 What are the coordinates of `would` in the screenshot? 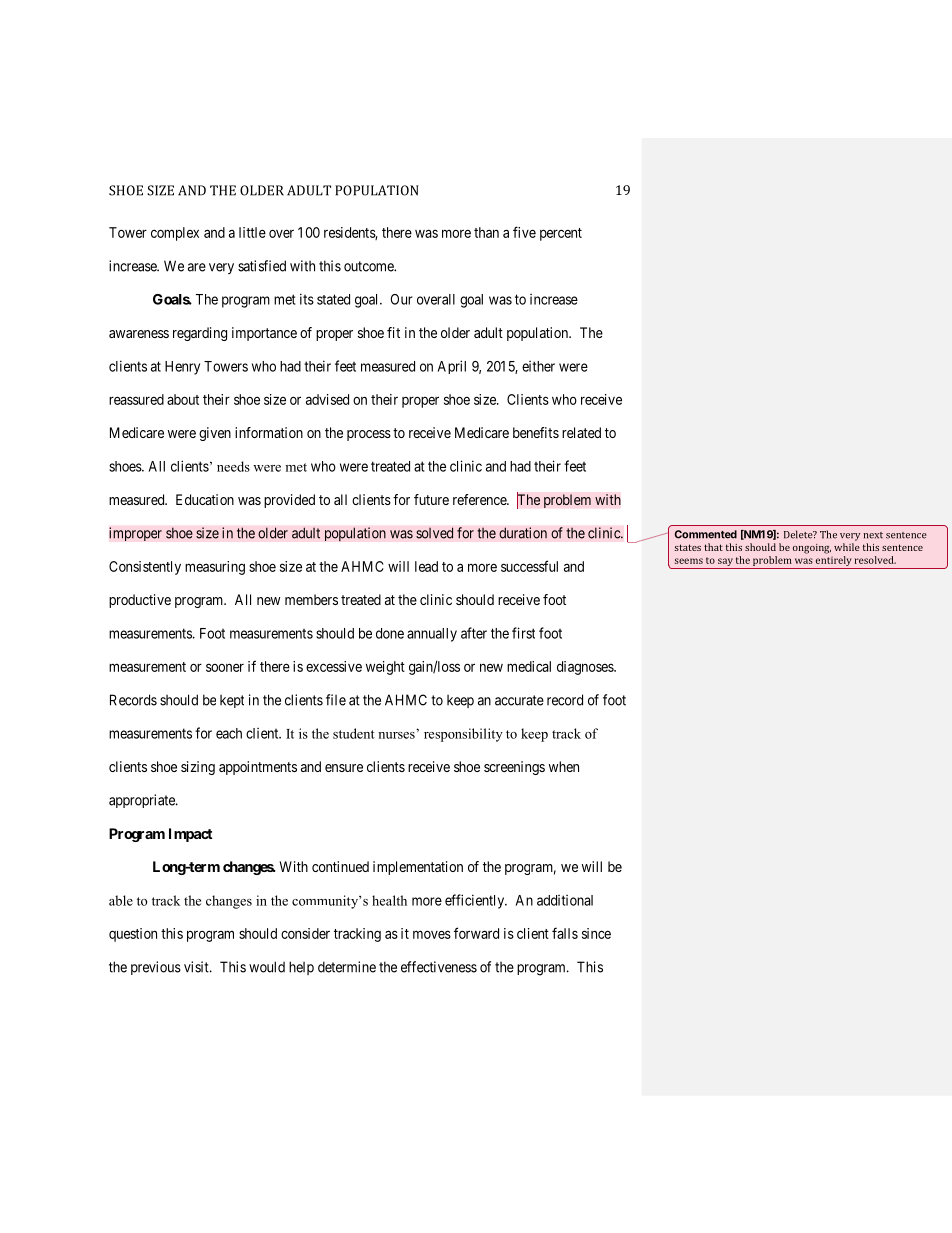 It's located at (267, 967).
